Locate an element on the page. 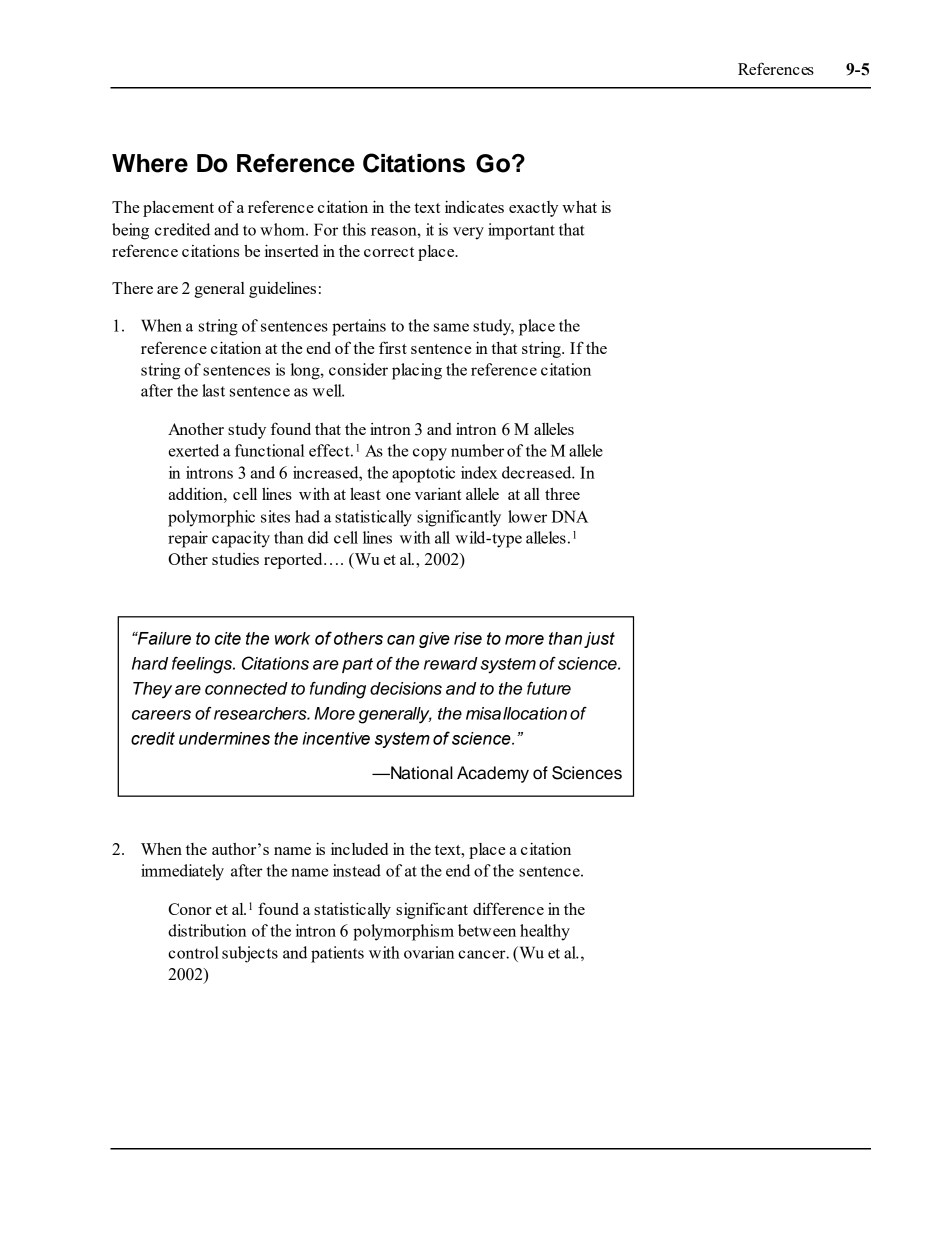  lower is located at coordinates (527, 516).
